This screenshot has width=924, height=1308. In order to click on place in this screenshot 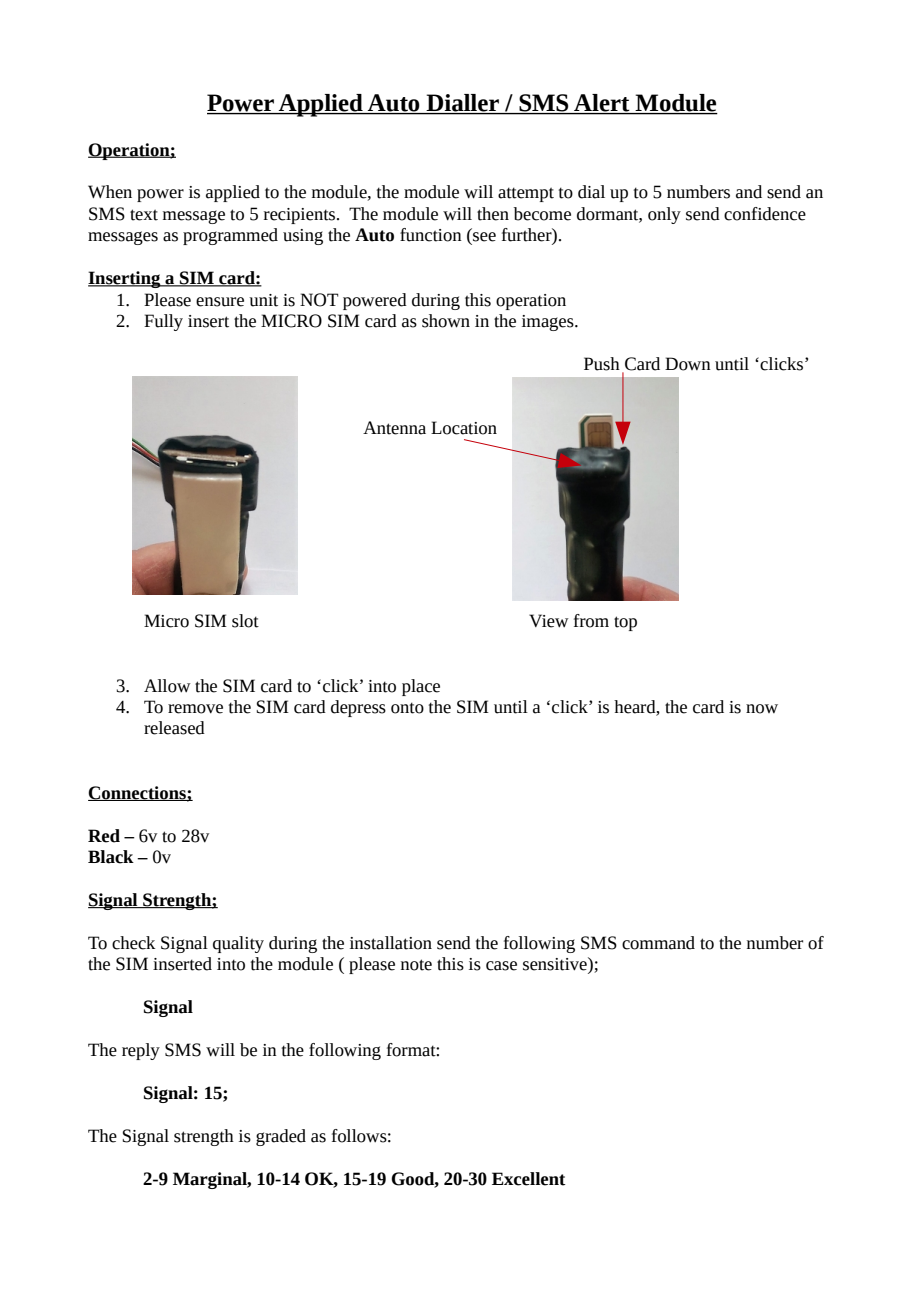, I will do `click(421, 687)`.
